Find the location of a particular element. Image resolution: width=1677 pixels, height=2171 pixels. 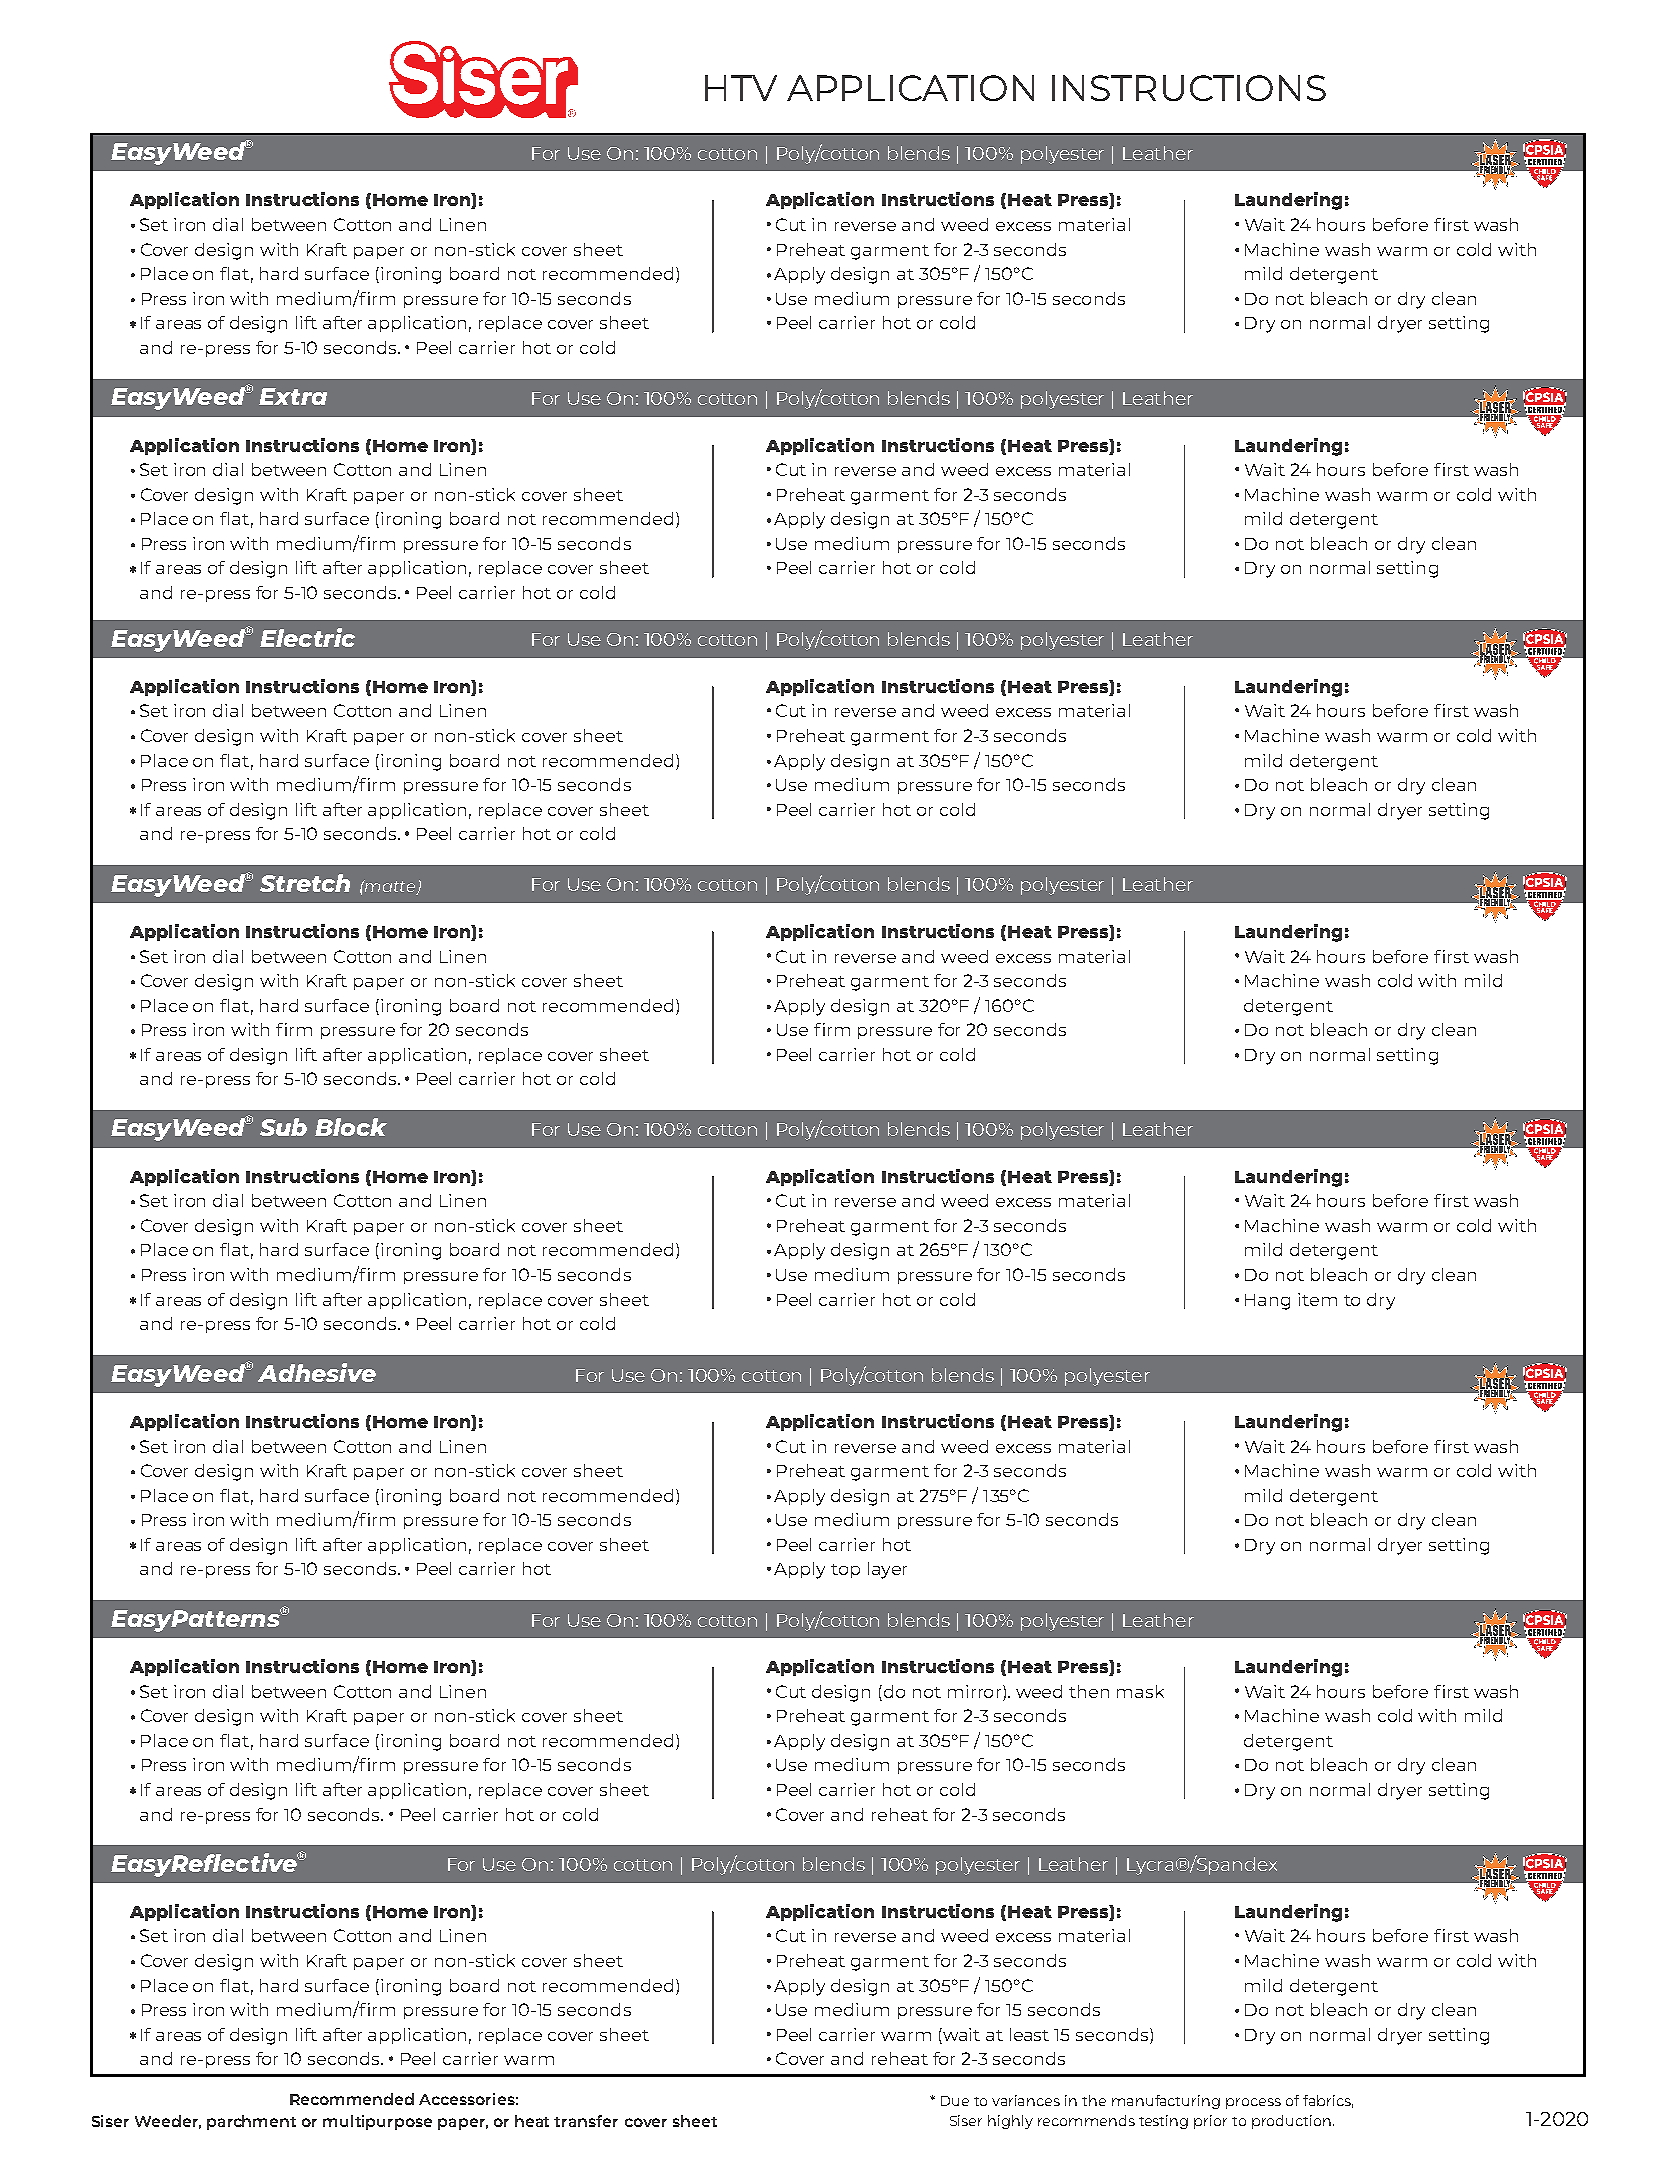

multipurpose is located at coordinates (377, 2122).
